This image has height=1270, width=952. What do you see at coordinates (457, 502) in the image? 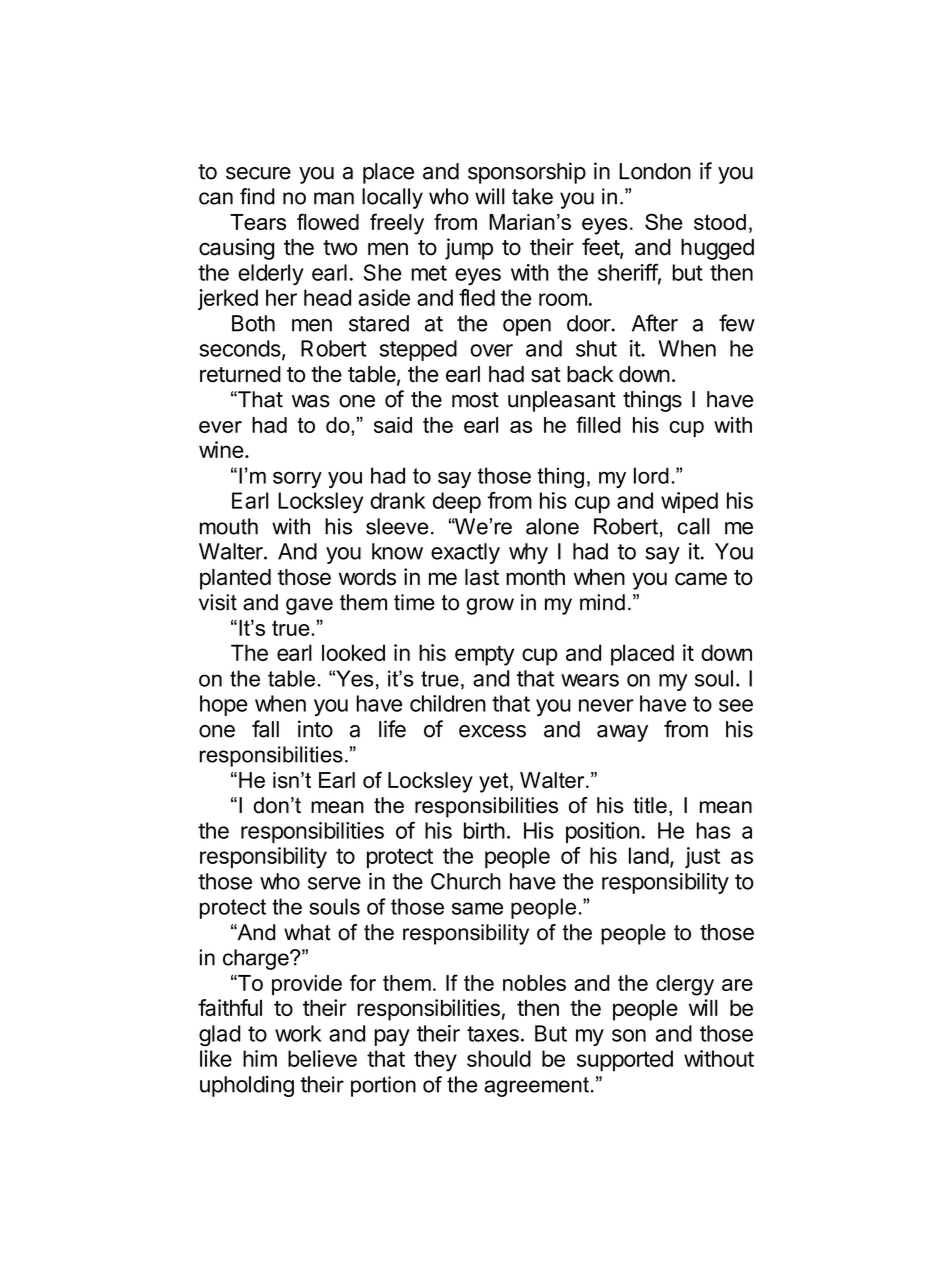
I see `deep` at bounding box center [457, 502].
